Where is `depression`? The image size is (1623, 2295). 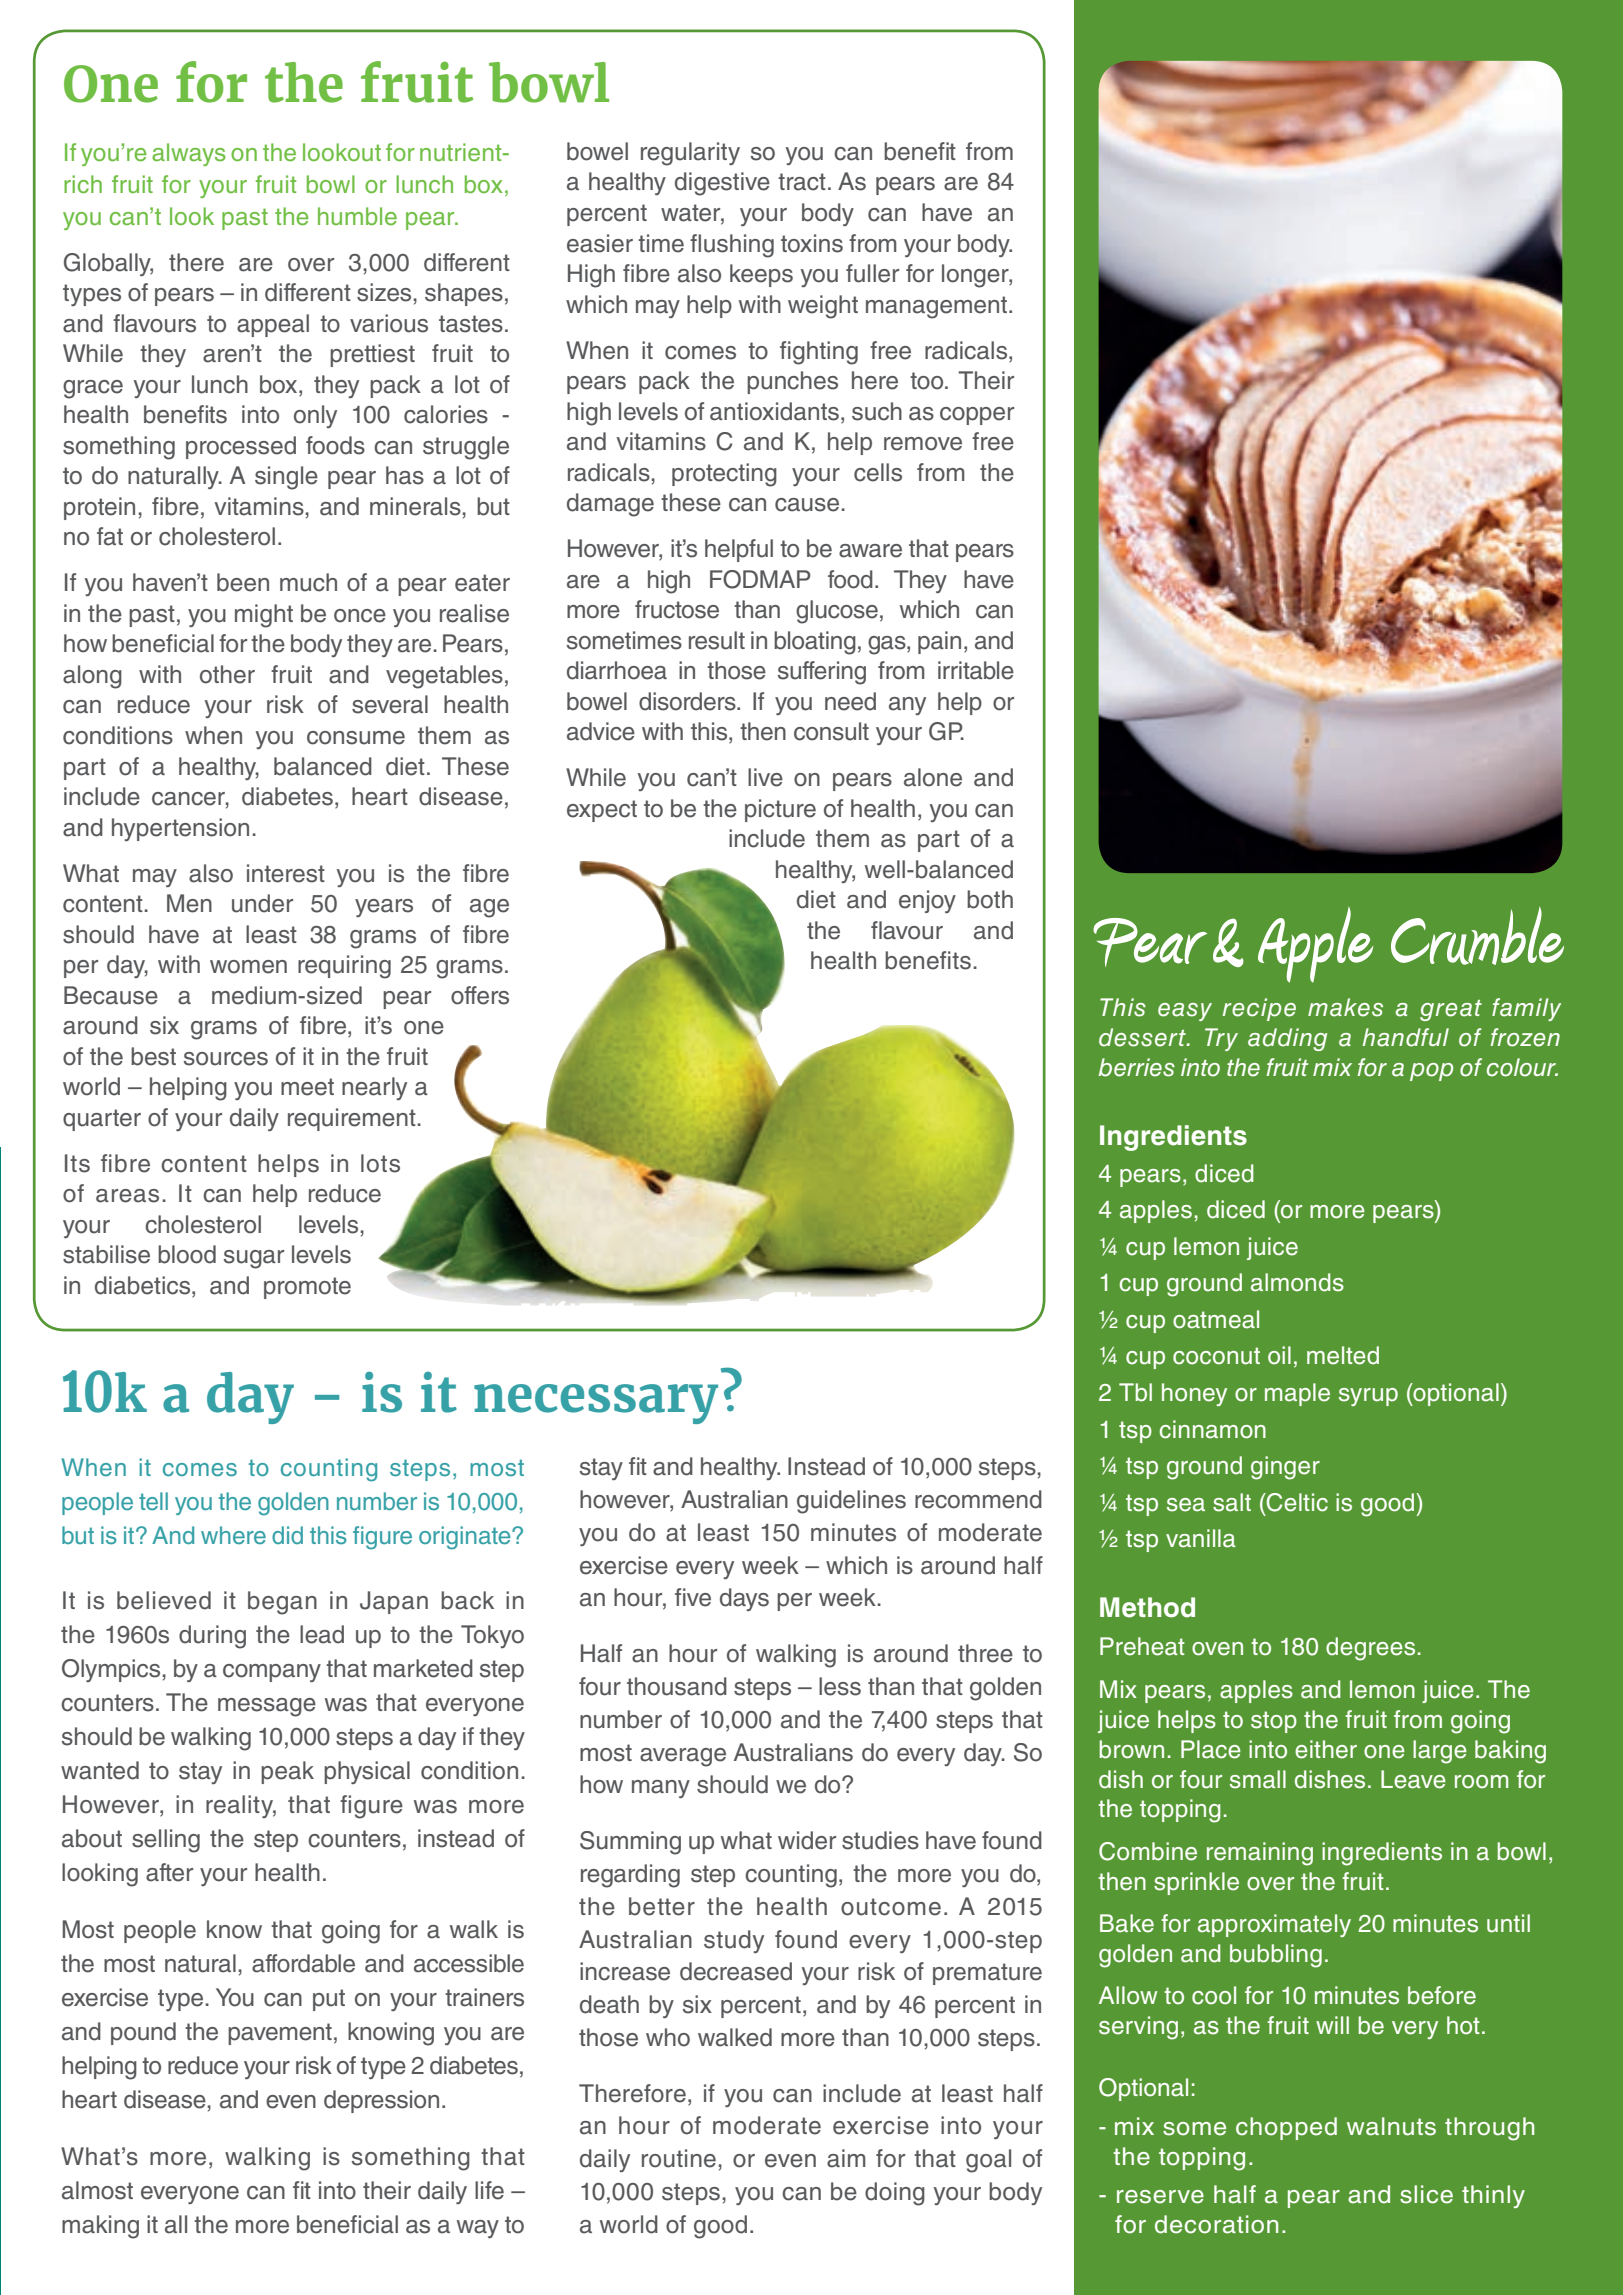
depression is located at coordinates (381, 2101).
